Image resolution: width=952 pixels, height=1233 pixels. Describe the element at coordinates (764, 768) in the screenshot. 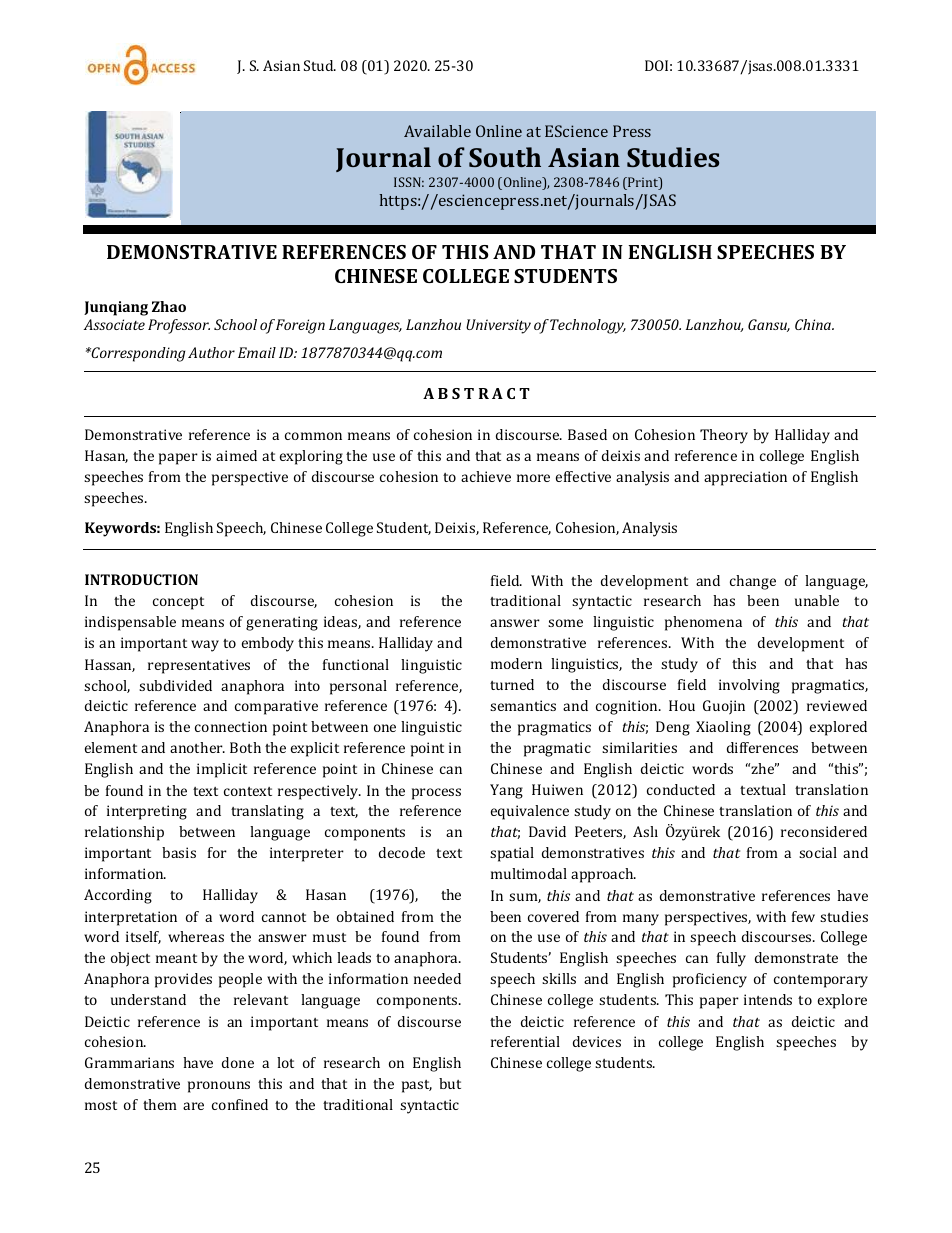

I see `zhe` at that location.
